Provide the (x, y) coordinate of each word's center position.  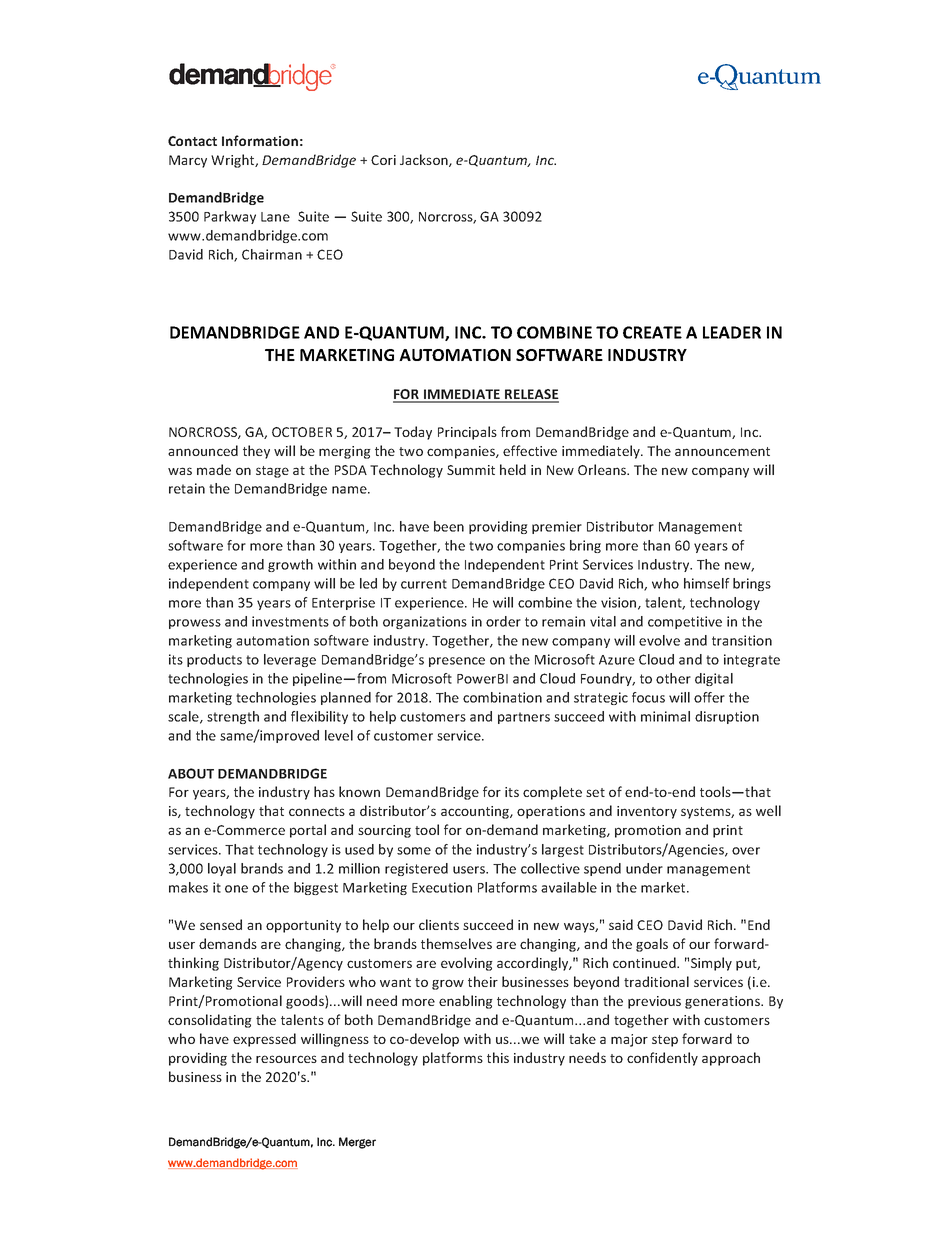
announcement (722, 451)
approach (731, 1059)
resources (286, 1059)
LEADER (732, 332)
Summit (471, 470)
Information (260, 140)
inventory (647, 812)
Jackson (425, 160)
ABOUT (191, 773)
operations (551, 812)
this (498, 1057)
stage (272, 472)
